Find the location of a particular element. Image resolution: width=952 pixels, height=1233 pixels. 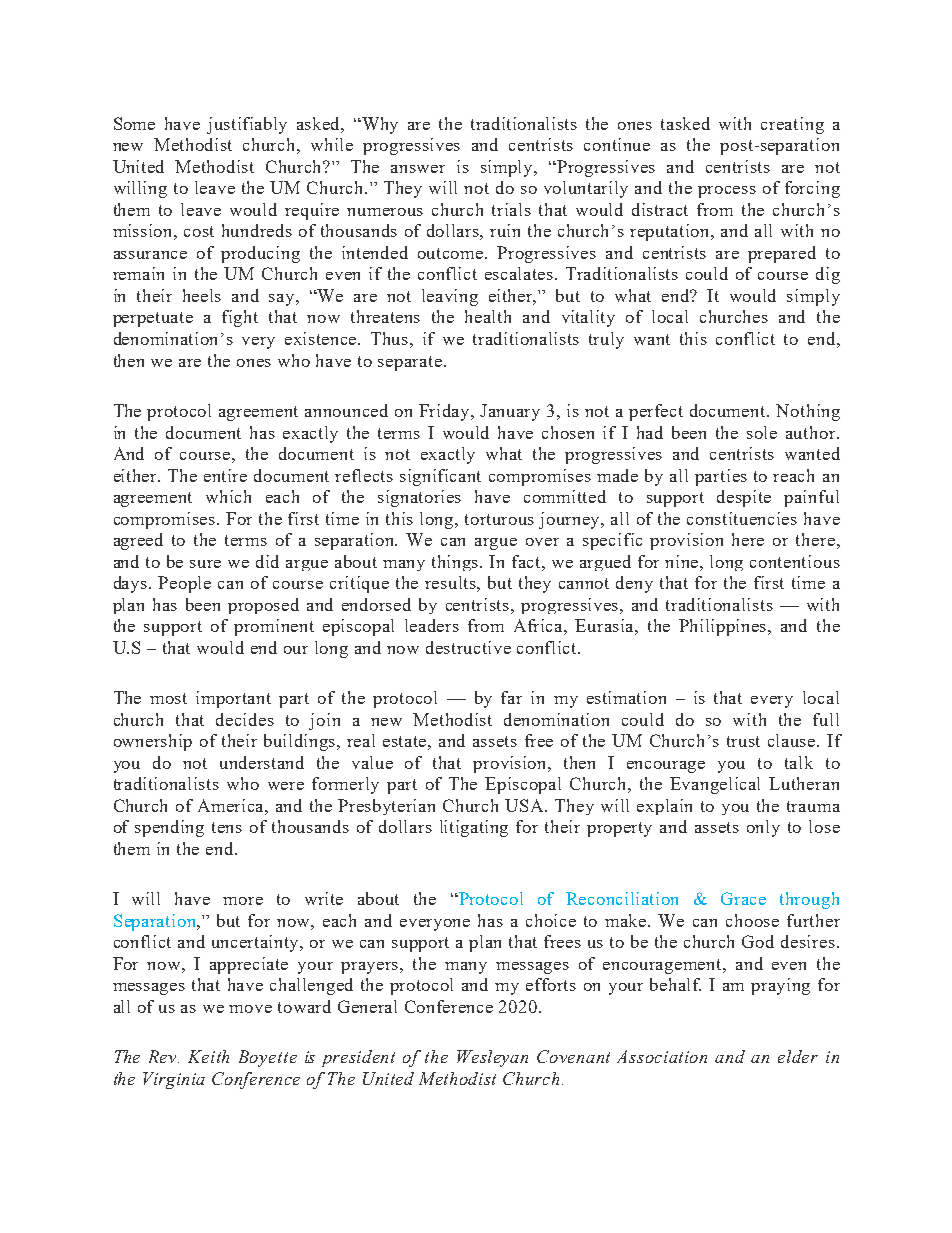

answer is located at coordinates (418, 169).
